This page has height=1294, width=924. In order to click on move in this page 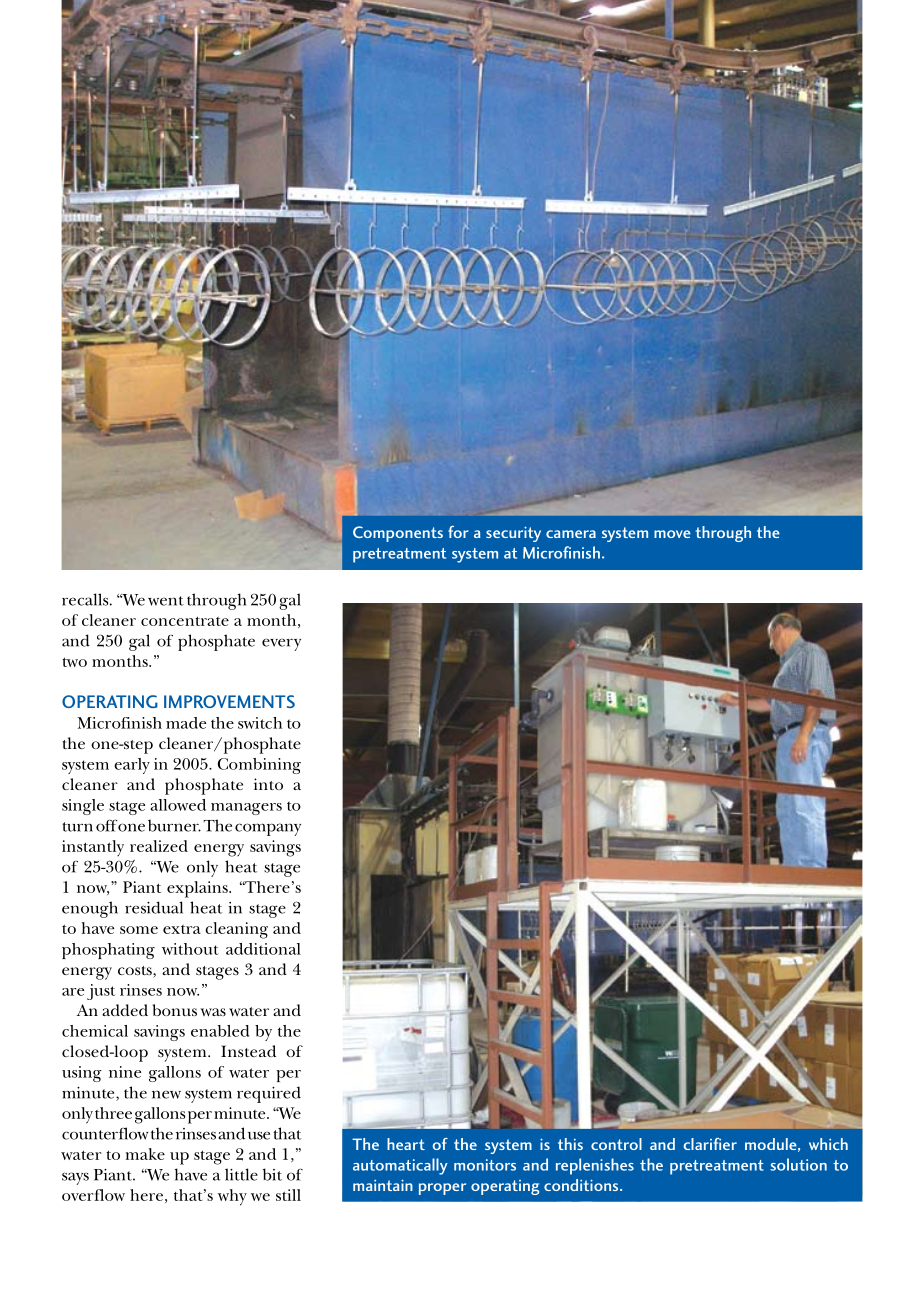, I will do `click(672, 534)`.
